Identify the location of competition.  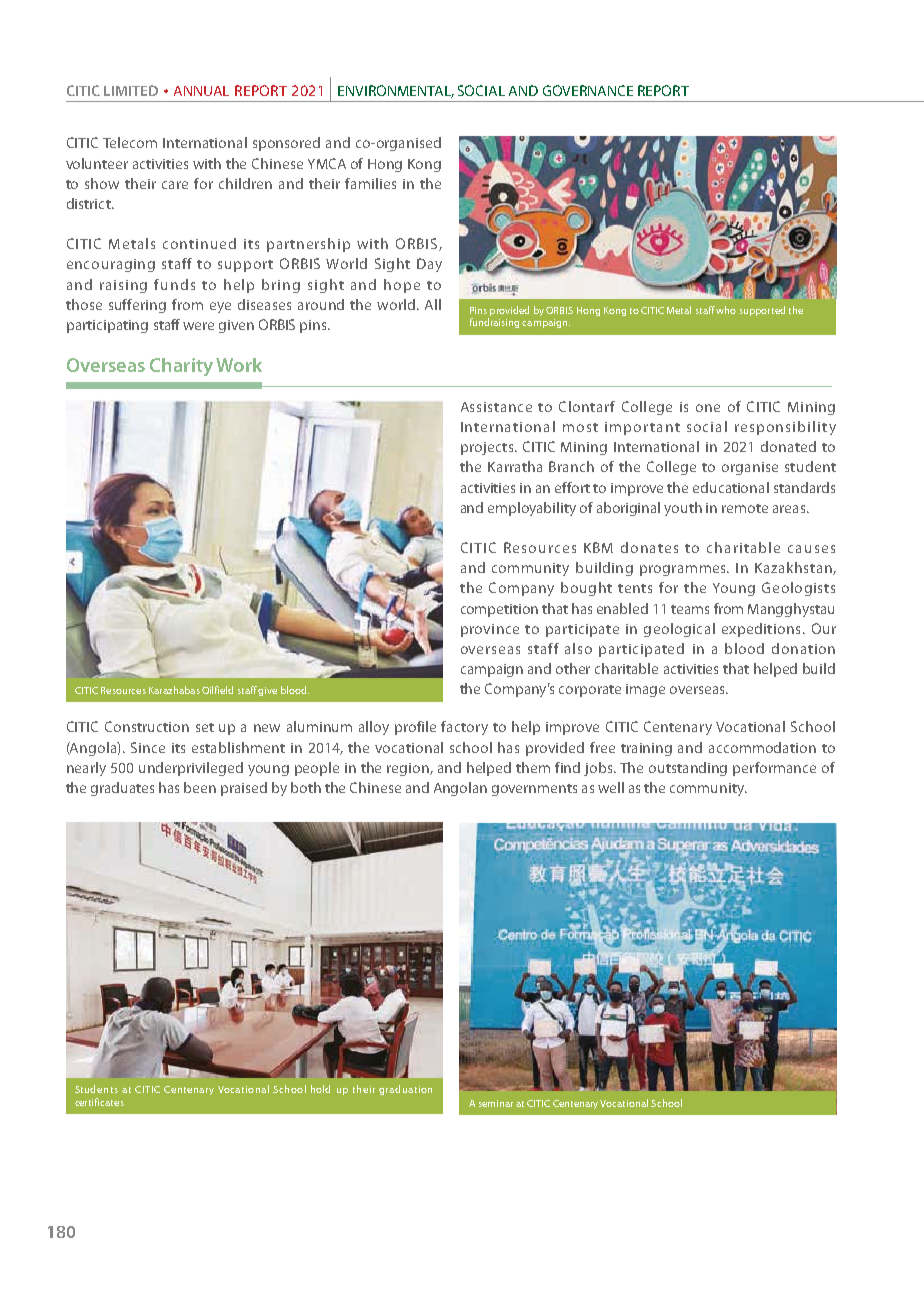
(499, 610).
